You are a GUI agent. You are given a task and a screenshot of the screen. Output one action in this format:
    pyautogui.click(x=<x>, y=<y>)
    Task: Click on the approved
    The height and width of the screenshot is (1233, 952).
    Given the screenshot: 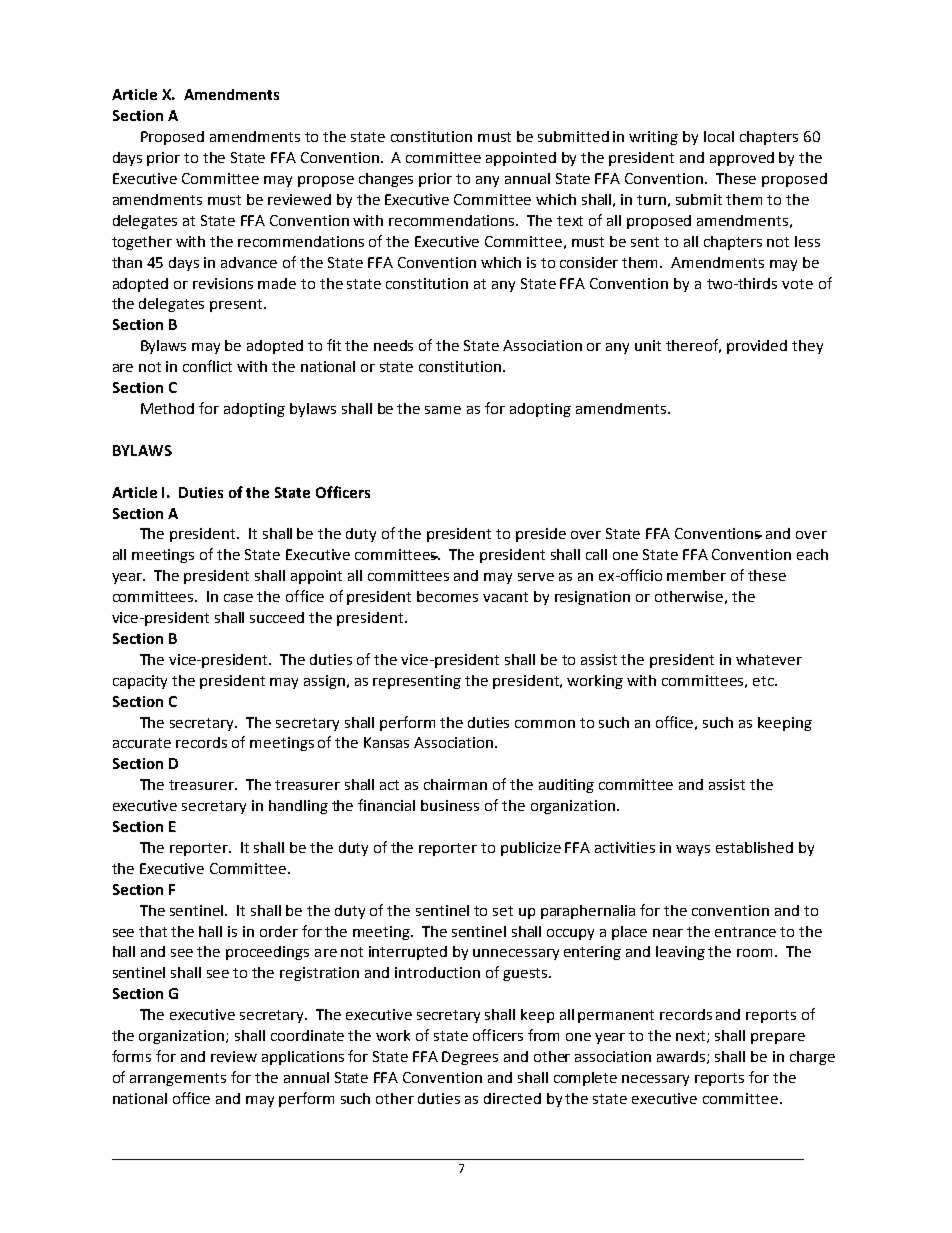 What is the action you would take?
    pyautogui.click(x=742, y=159)
